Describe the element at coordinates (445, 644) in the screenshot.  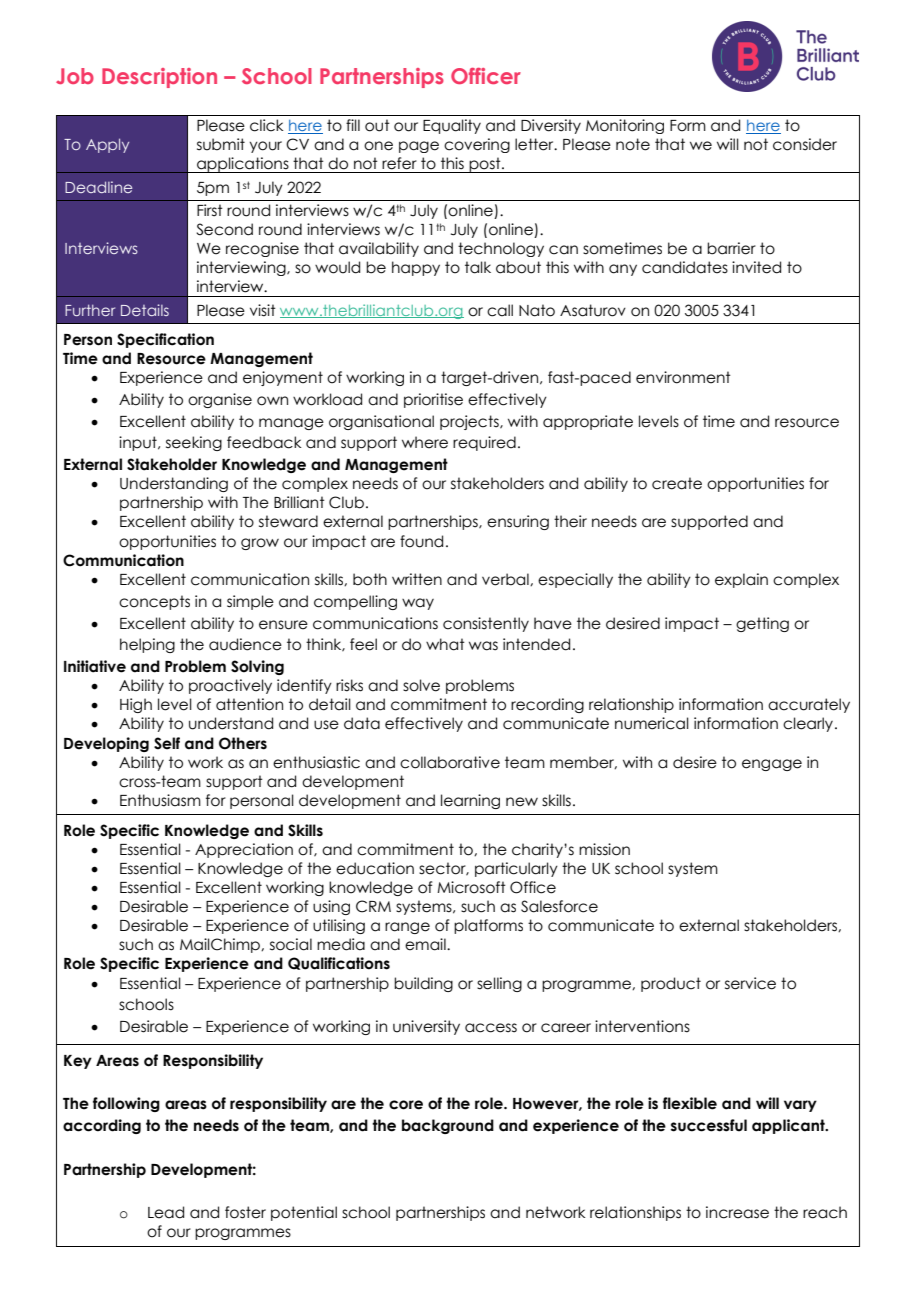
I see `what` at that location.
